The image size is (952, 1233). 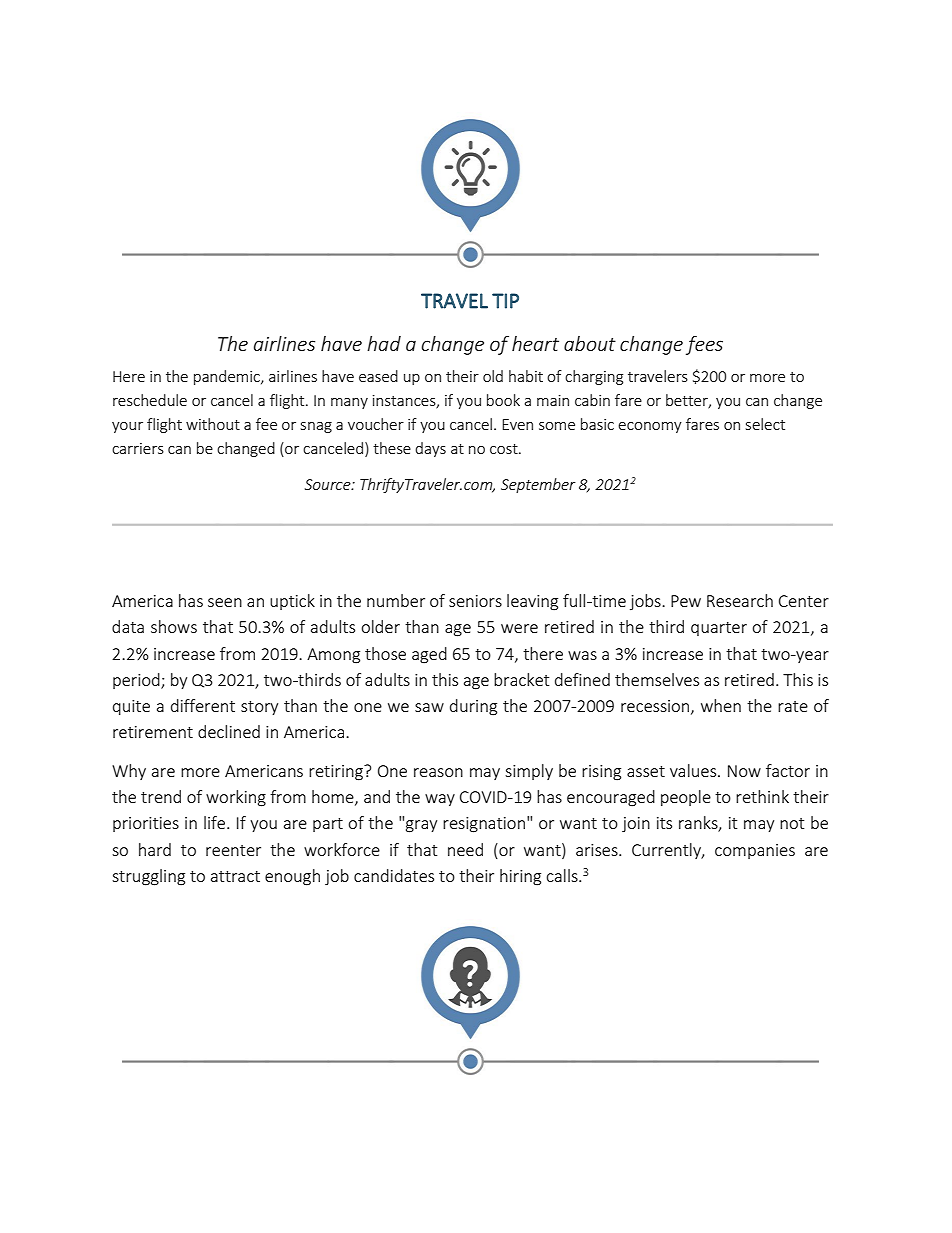 I want to click on September, so click(x=538, y=485).
